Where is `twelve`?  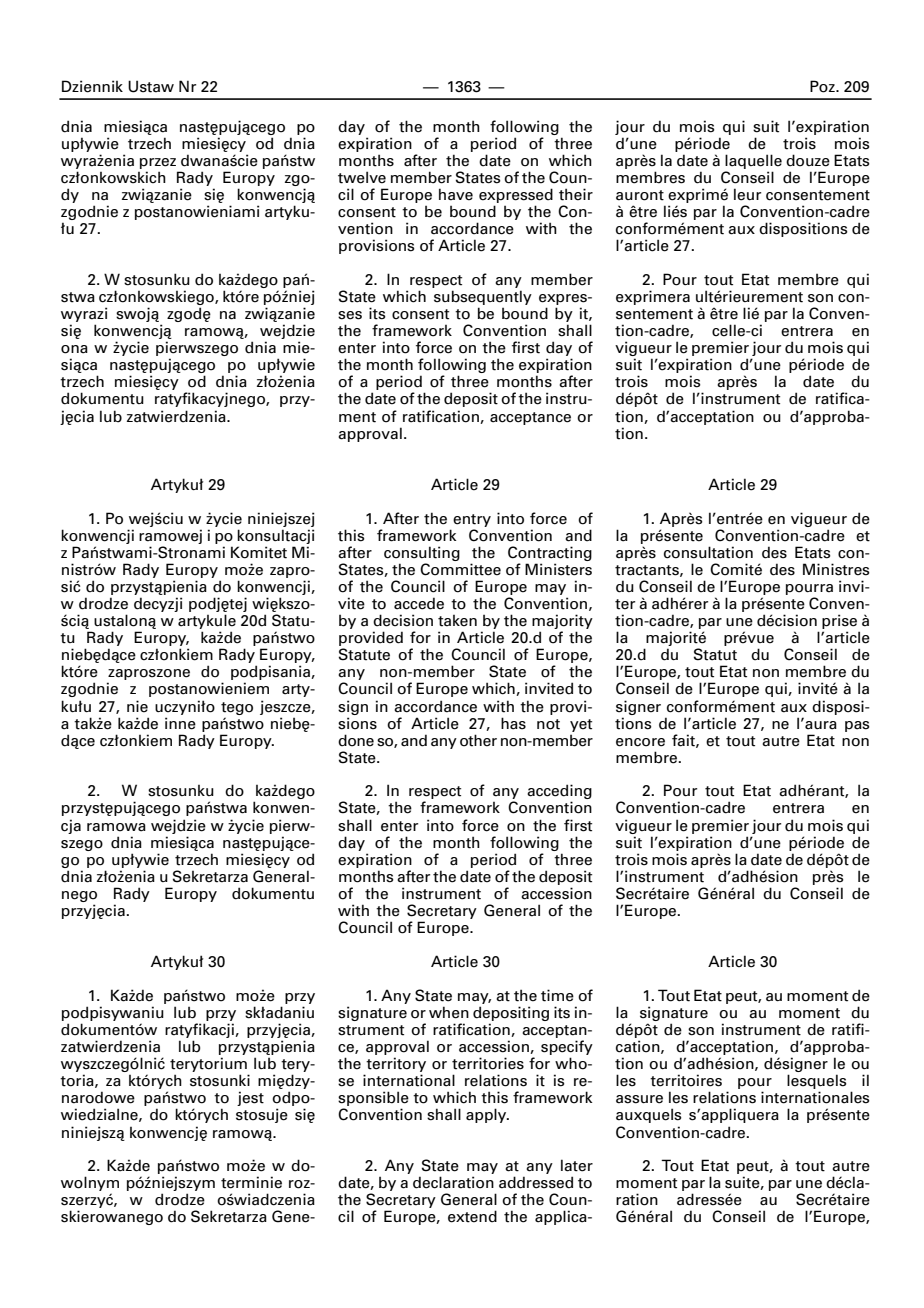 twelve is located at coordinates (362, 177).
